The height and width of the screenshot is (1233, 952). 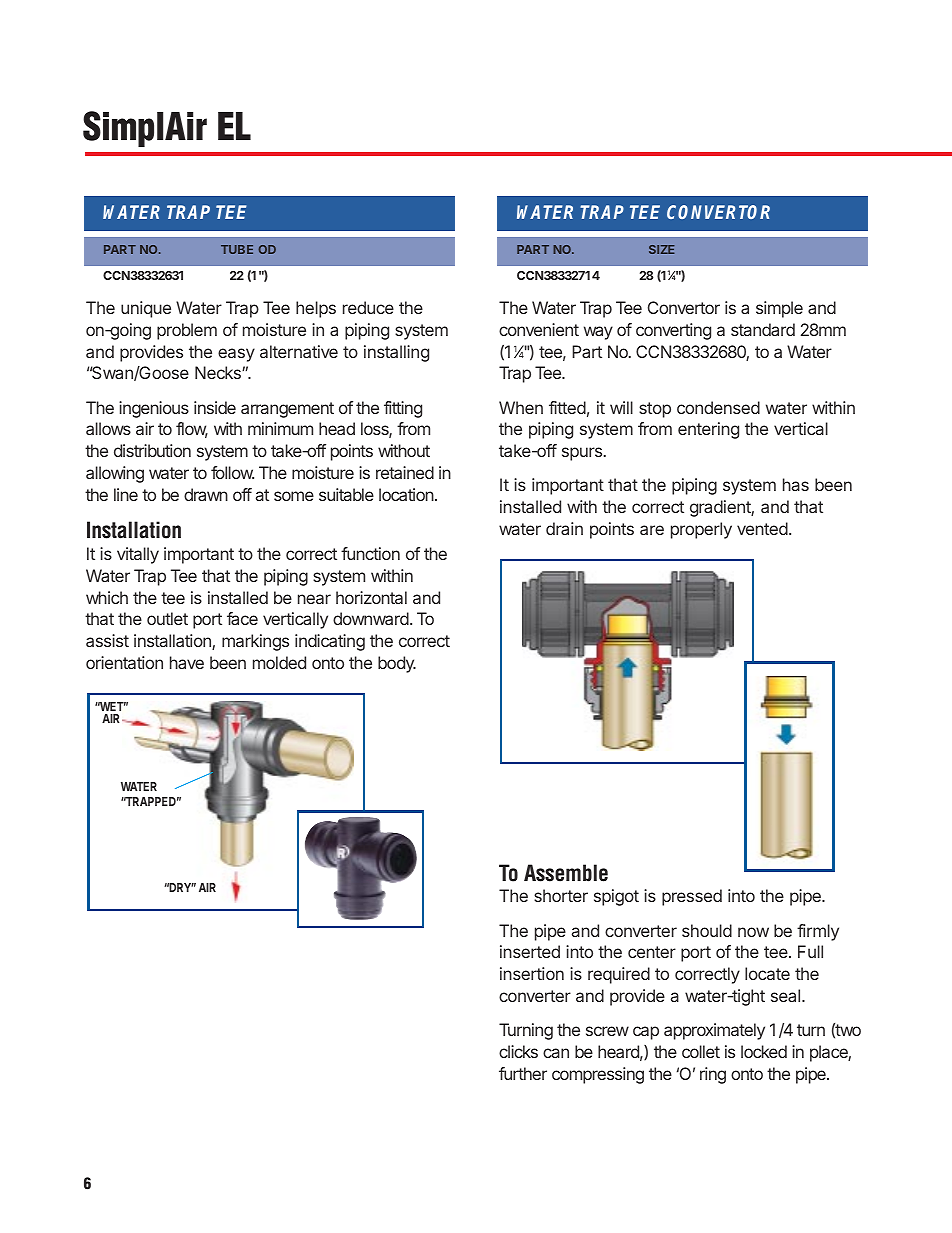 I want to click on vitally, so click(x=138, y=555).
